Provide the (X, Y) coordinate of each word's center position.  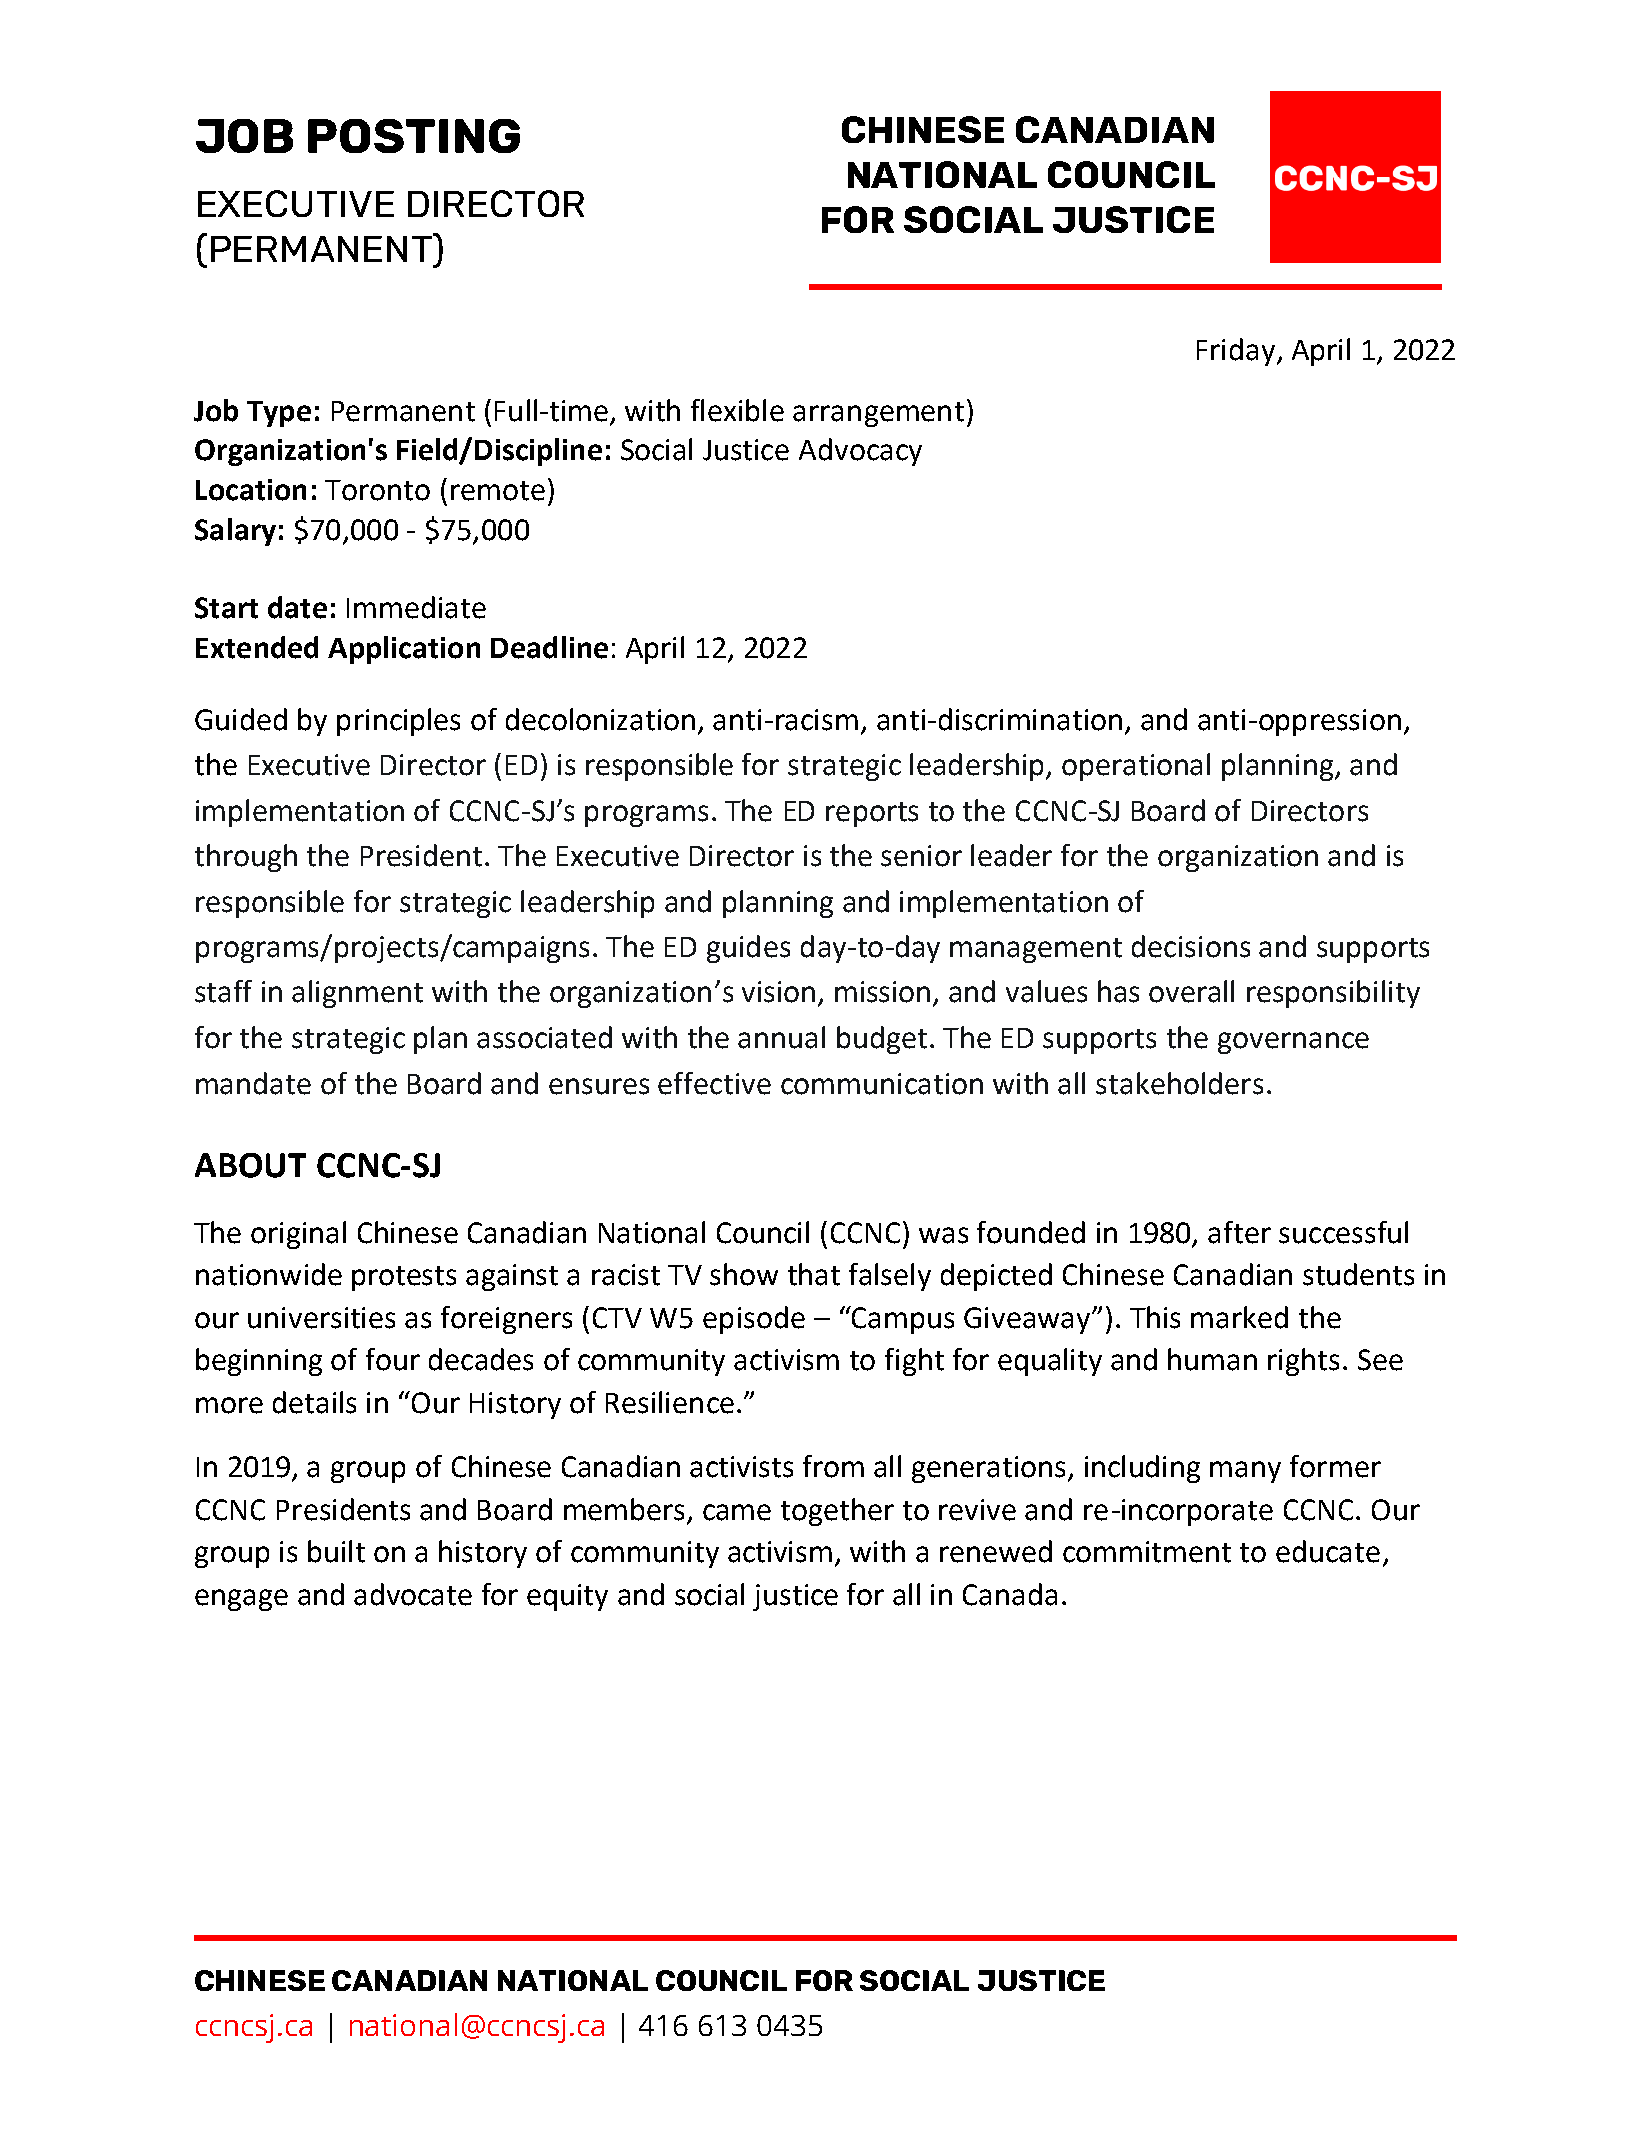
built (336, 1551)
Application (404, 650)
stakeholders (1179, 1083)
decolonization (600, 719)
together (837, 1512)
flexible (737, 410)
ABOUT (250, 1165)
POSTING (414, 136)
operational (1136, 767)
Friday (1237, 352)
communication (882, 1084)
